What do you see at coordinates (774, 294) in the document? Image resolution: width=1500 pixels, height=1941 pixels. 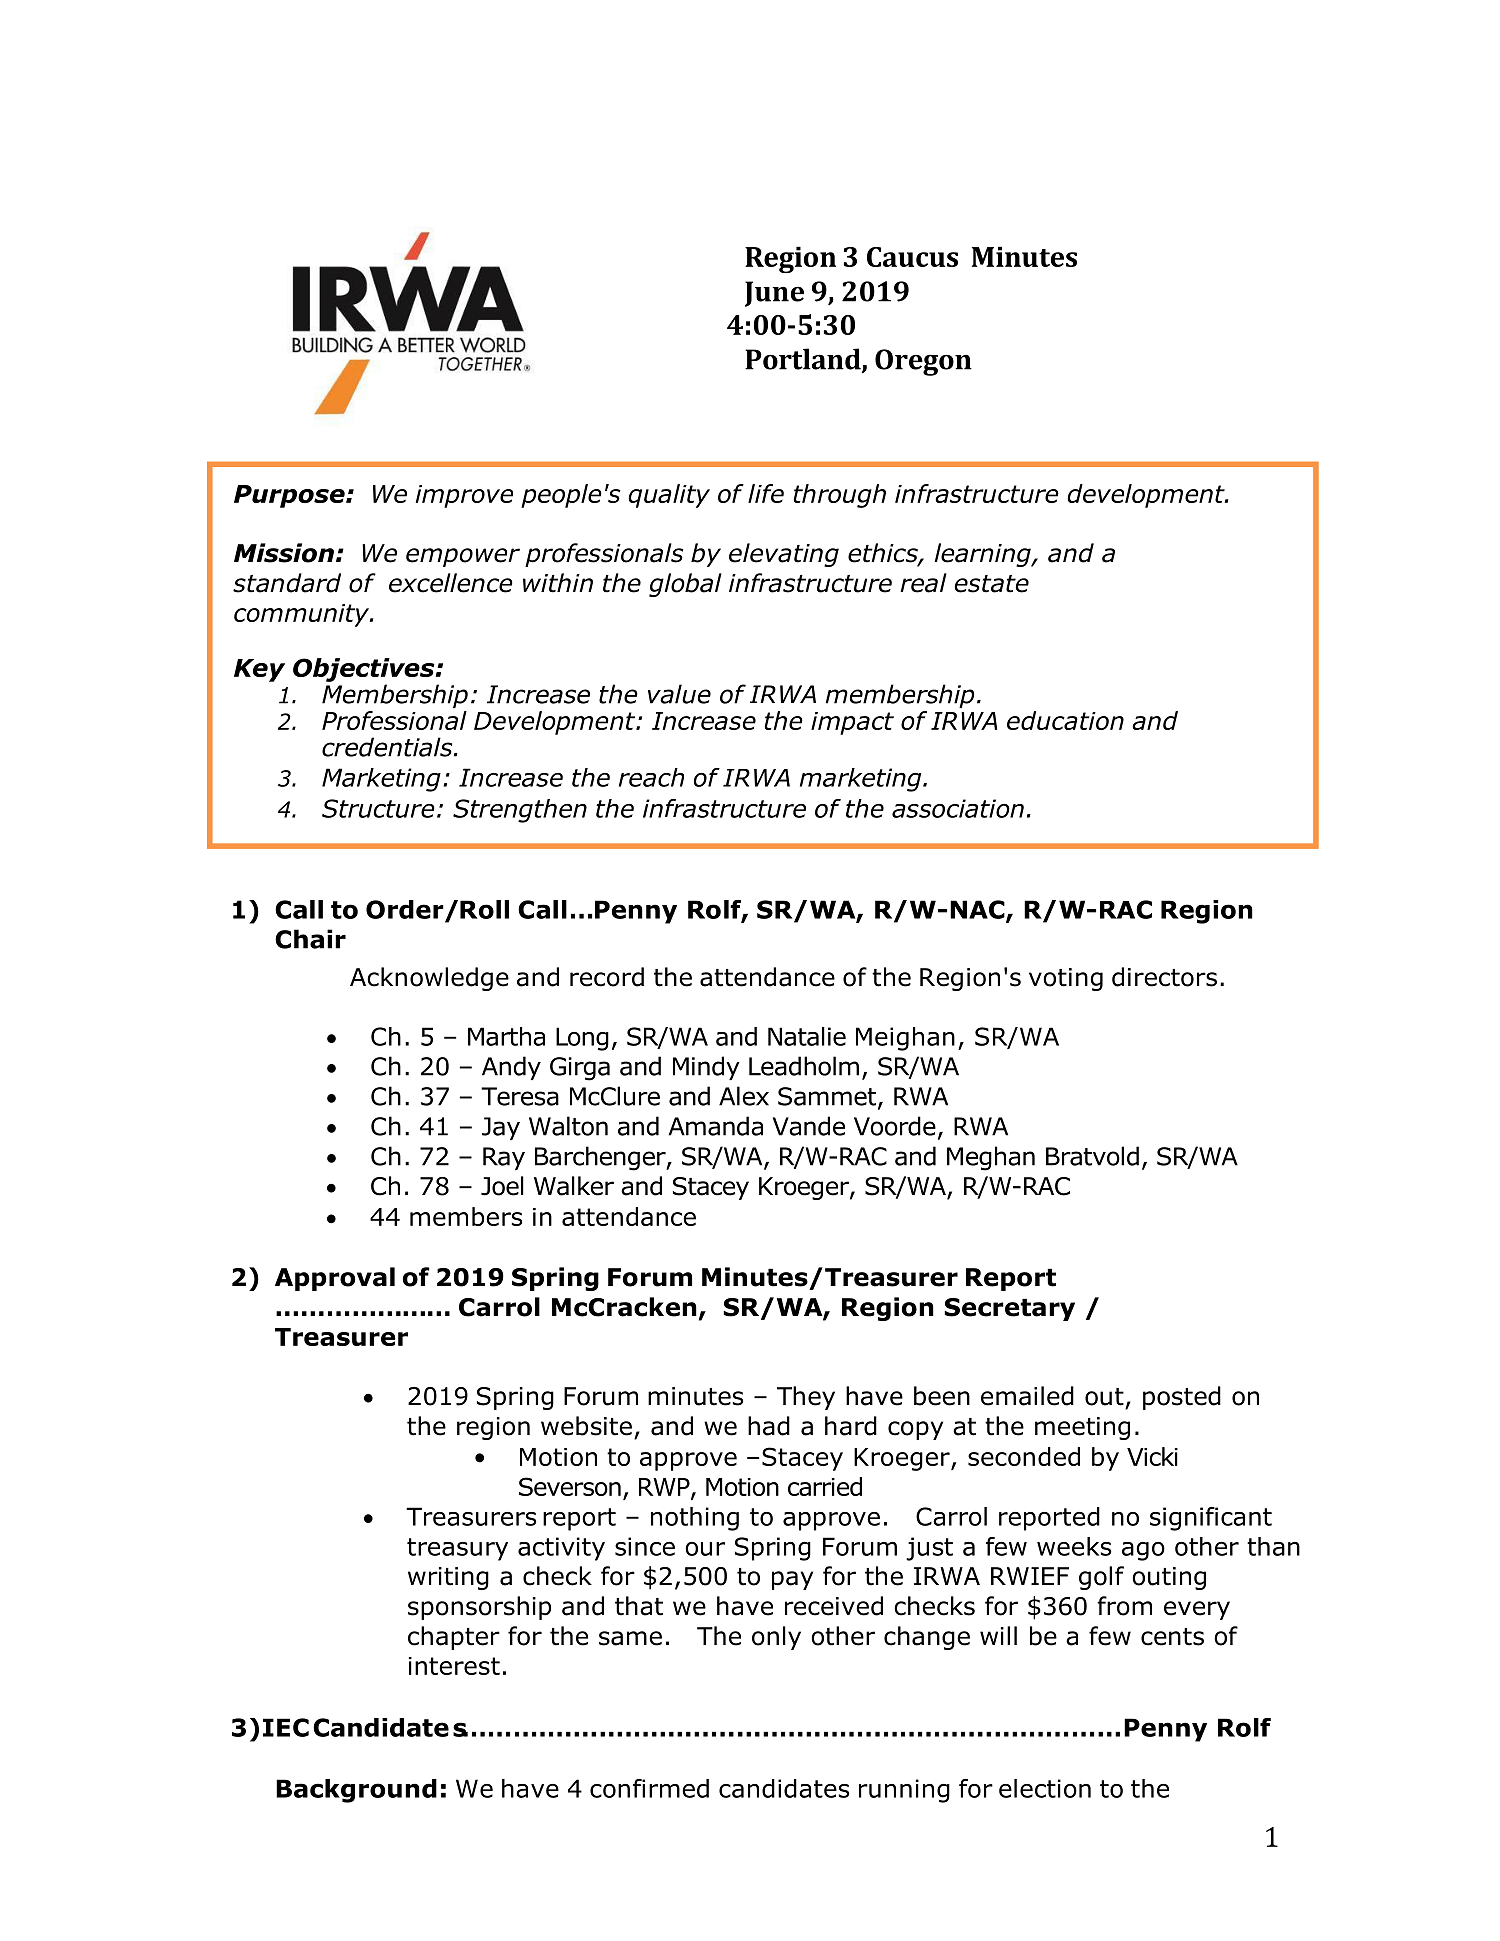 I see `June` at bounding box center [774, 294].
